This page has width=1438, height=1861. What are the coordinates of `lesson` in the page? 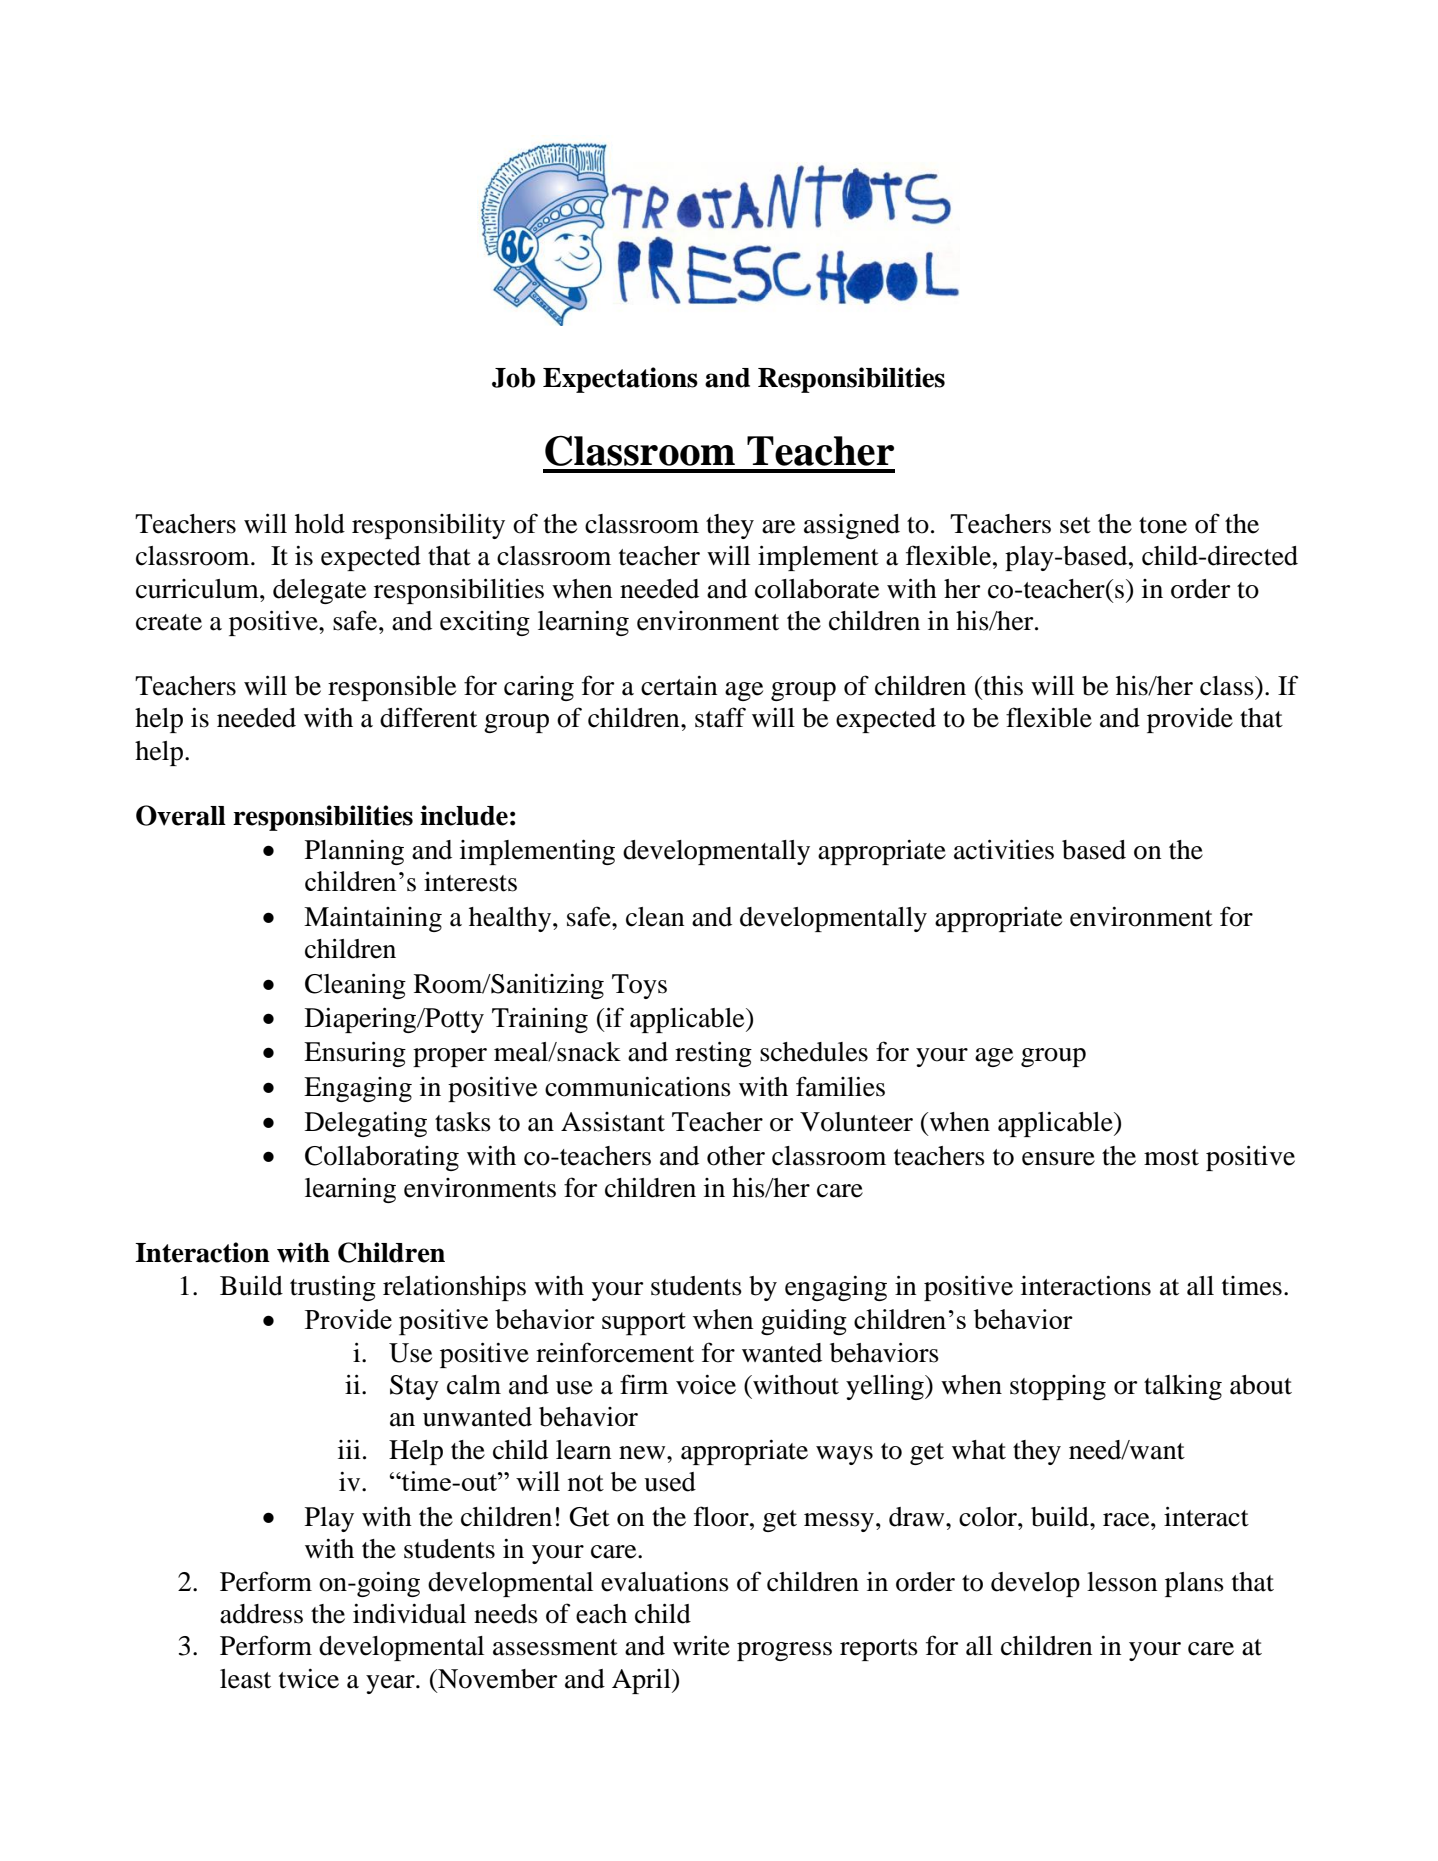 It's located at (1122, 1582).
